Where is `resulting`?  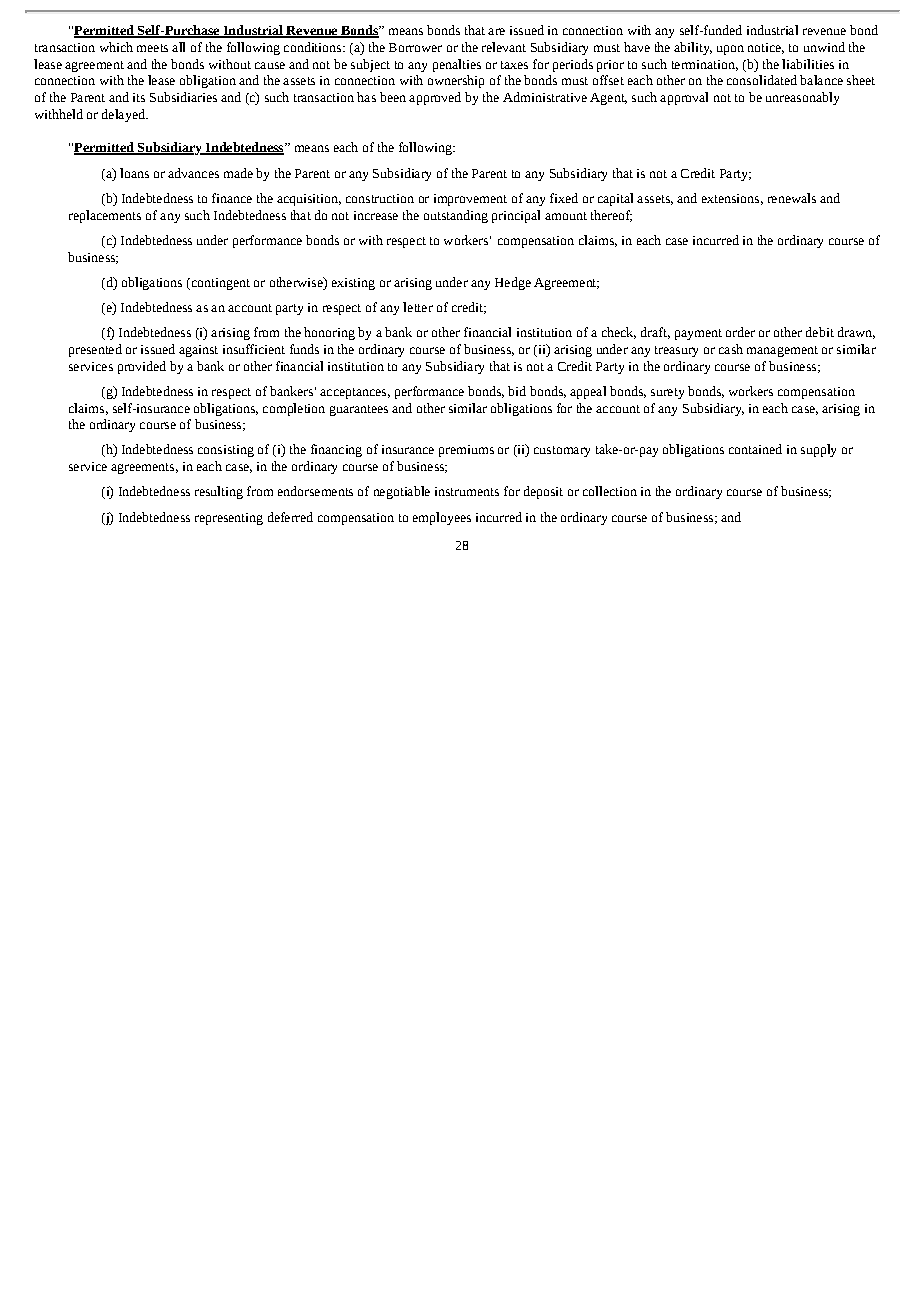
resulting is located at coordinates (219, 492).
